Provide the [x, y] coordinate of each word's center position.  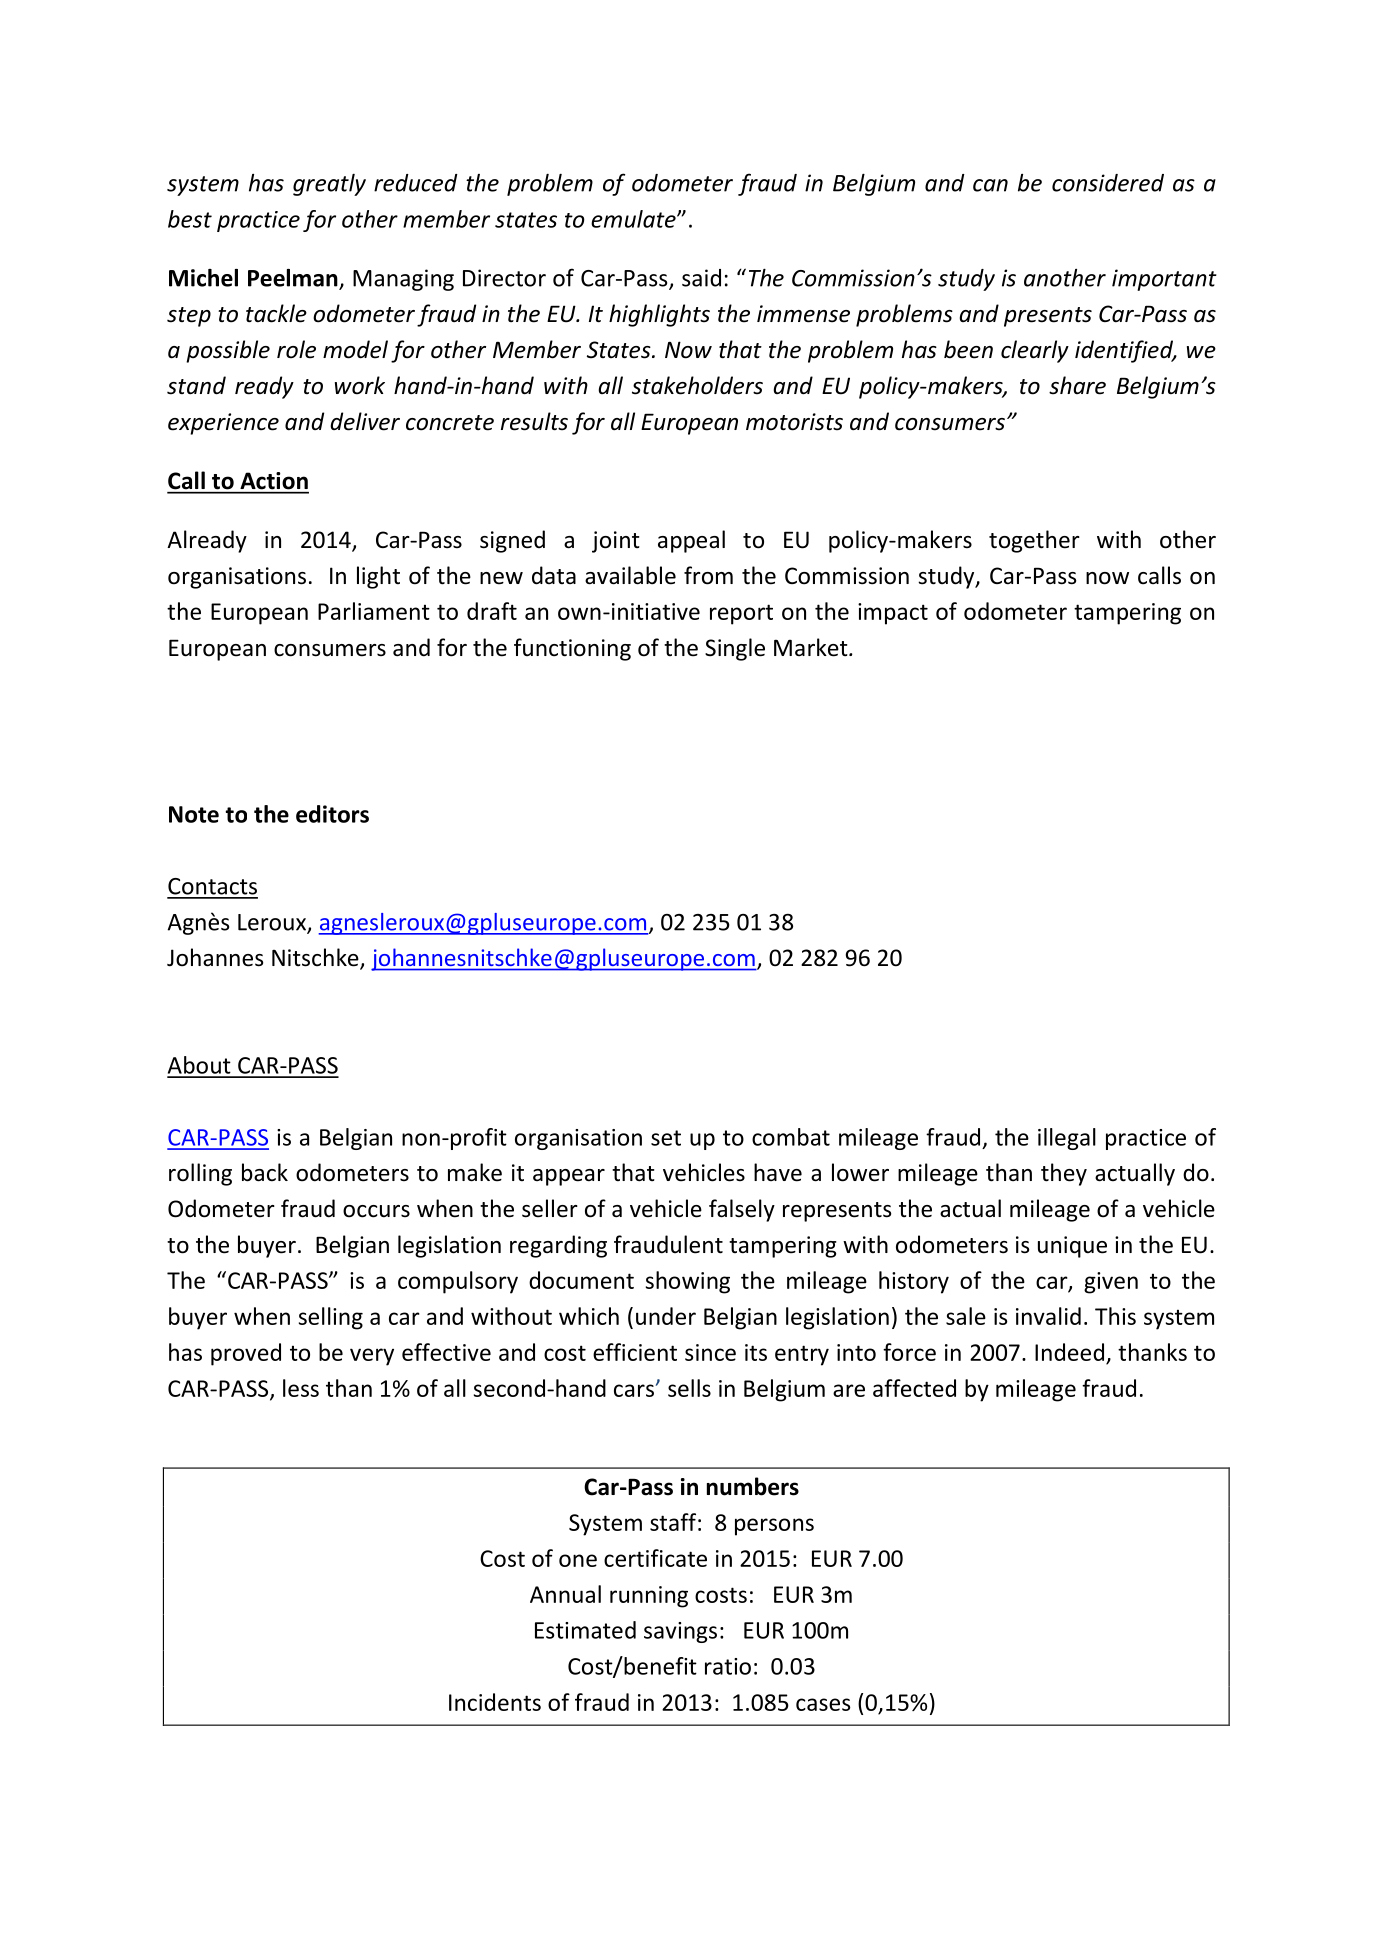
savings [680, 1632]
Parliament [374, 611]
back [265, 1172]
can [990, 185]
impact [893, 614]
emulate [634, 219]
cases [823, 1704]
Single [735, 649]
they [1064, 1174]
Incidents [495, 1702]
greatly [329, 185]
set [666, 1138]
